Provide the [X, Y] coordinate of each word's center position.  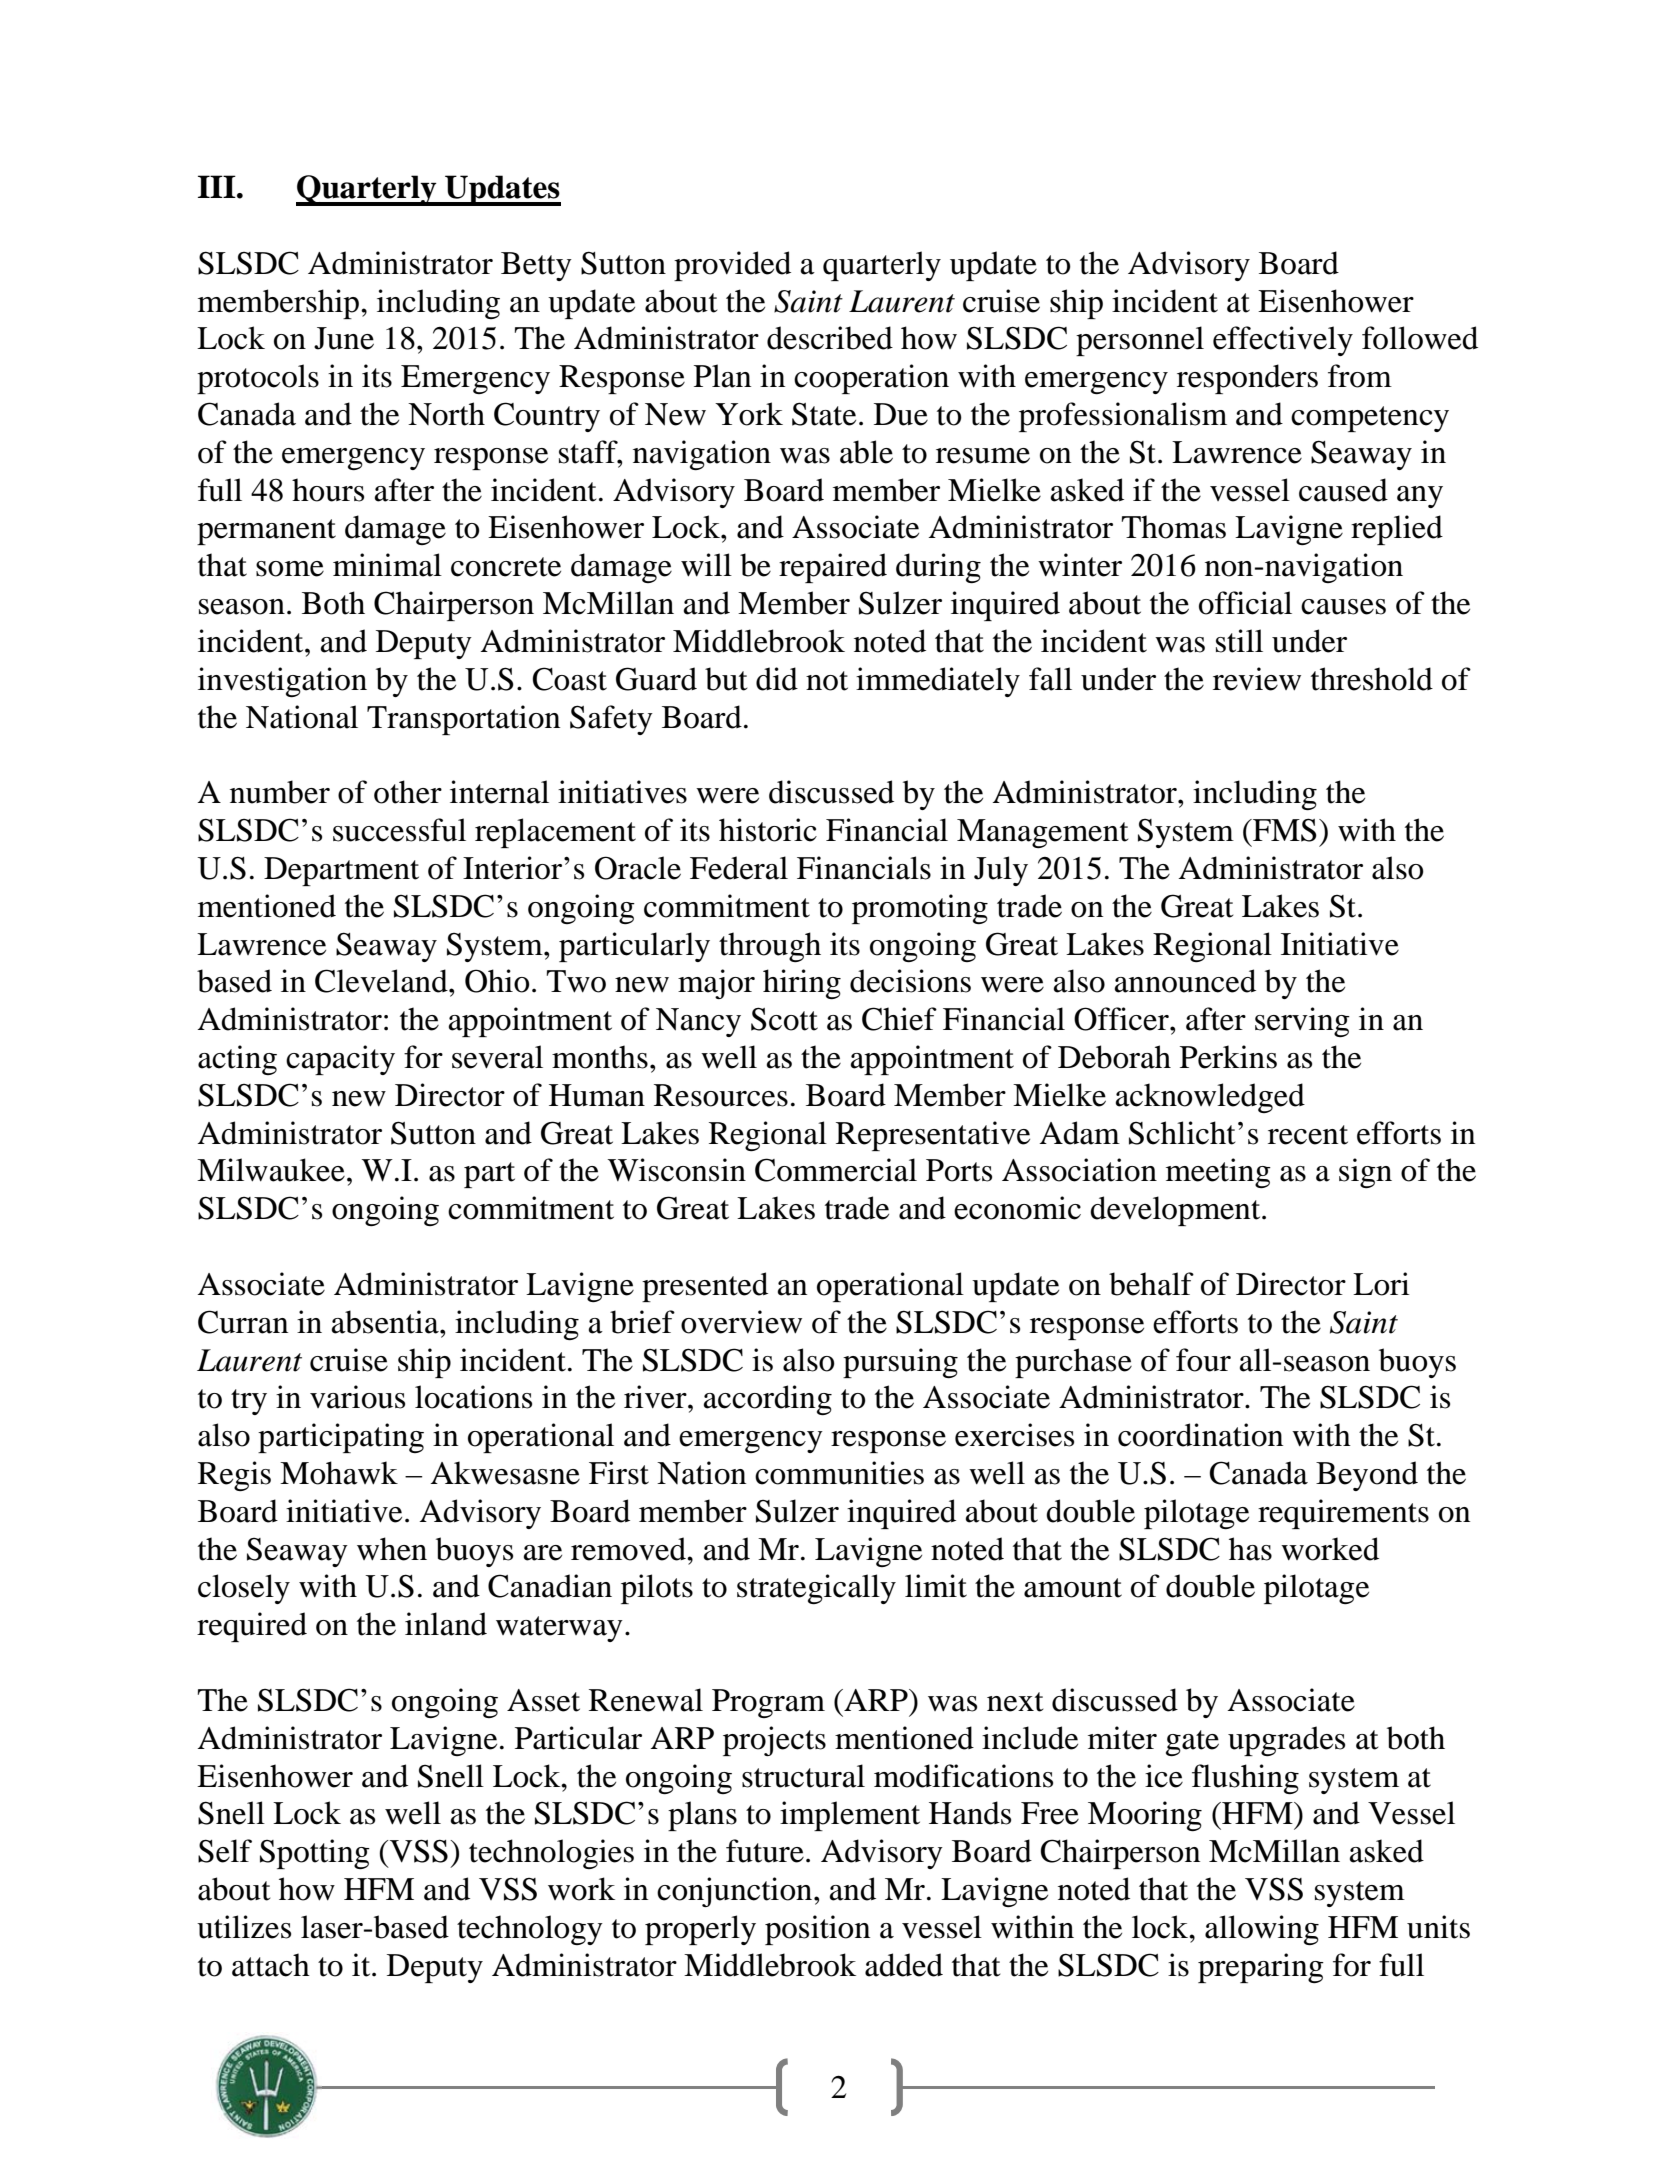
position [817, 1930]
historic [768, 830]
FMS [1284, 830]
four [1203, 1360]
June [344, 338]
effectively [1283, 341]
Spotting [315, 1854]
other [408, 792]
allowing [1262, 1930]
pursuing [900, 1363]
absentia [386, 1322]
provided [732, 266]
